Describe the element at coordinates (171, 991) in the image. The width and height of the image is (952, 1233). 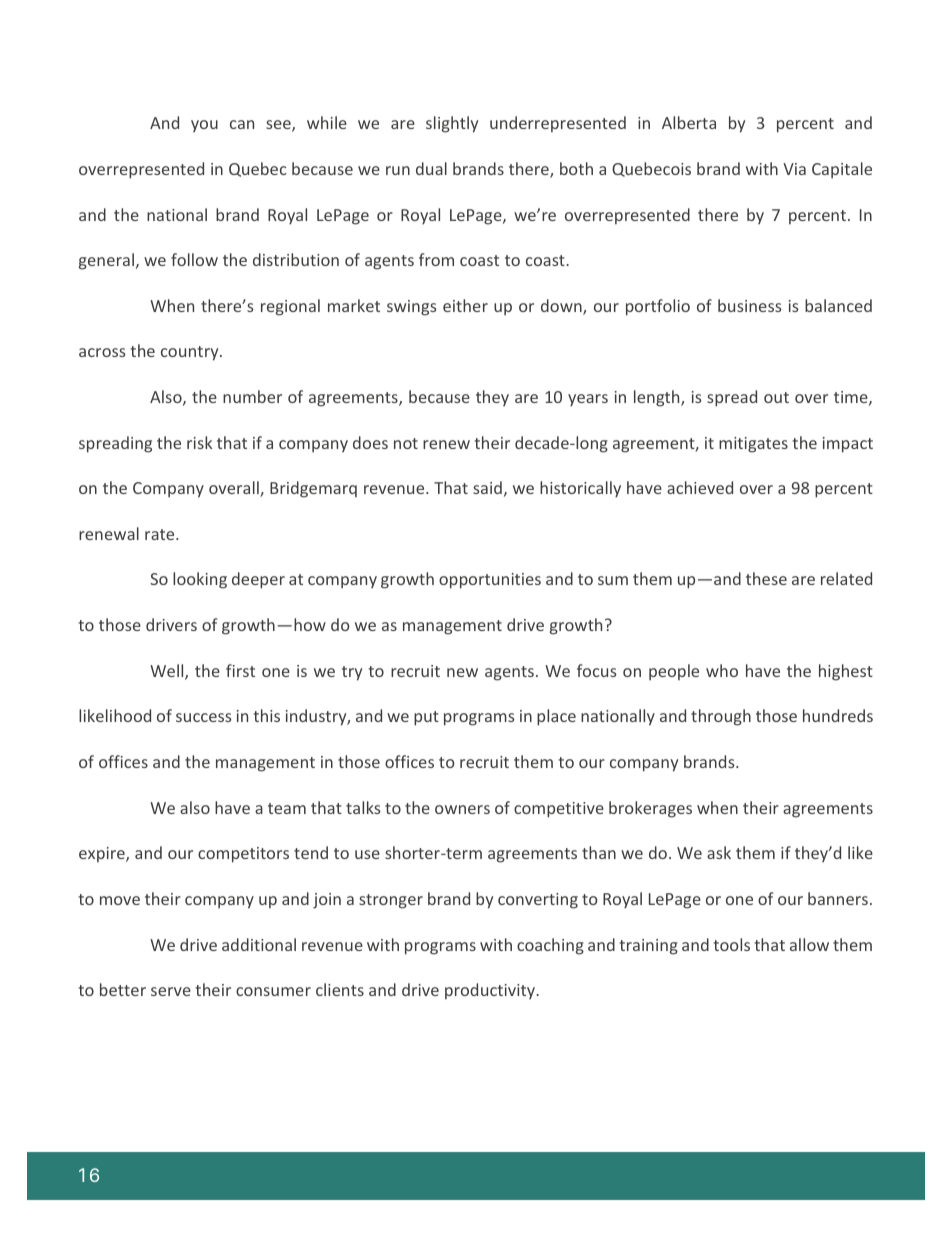
I see `serve` at that location.
